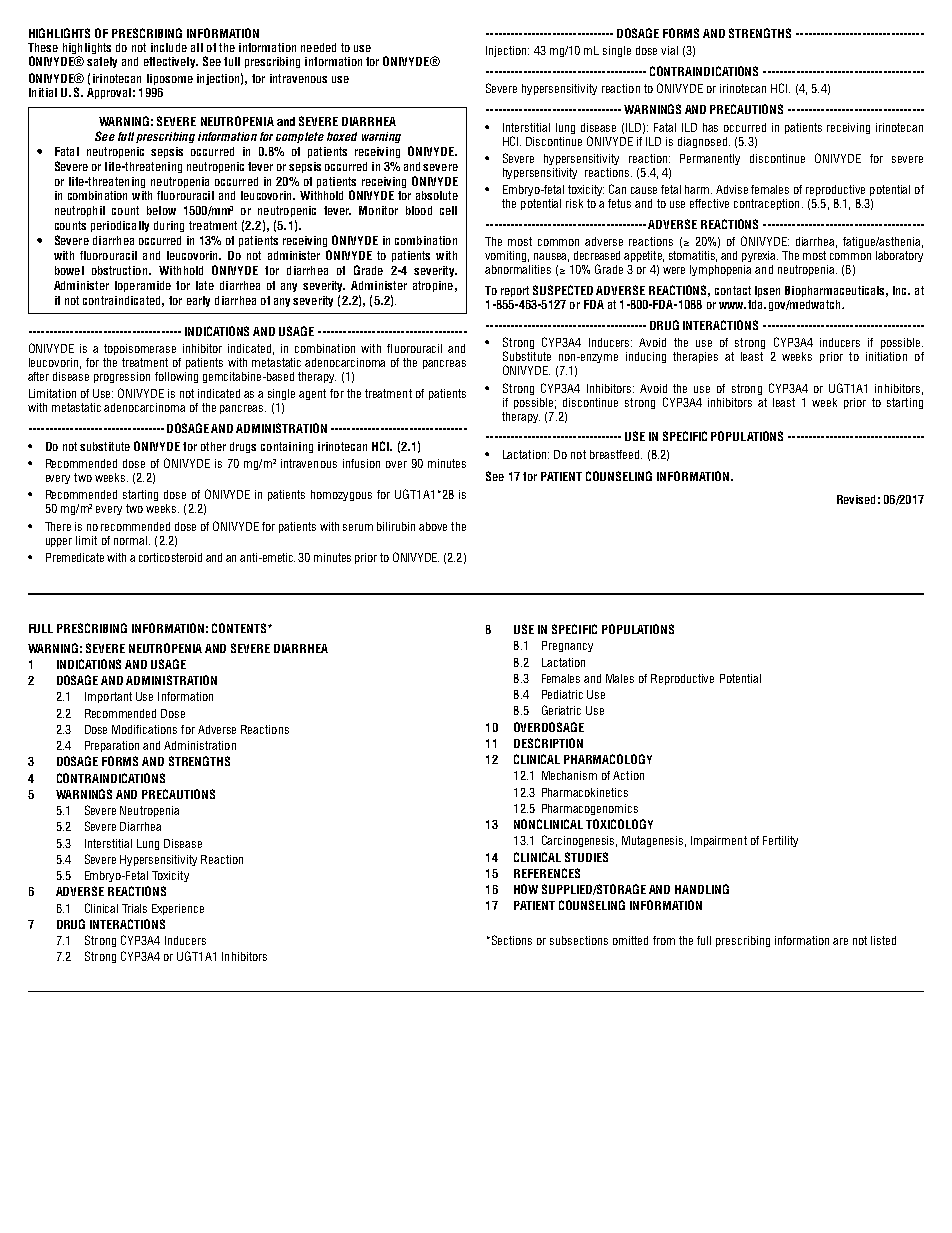 The width and height of the screenshot is (952, 1233). What do you see at coordinates (526, 889) in the screenshot?
I see `HOW` at bounding box center [526, 889].
